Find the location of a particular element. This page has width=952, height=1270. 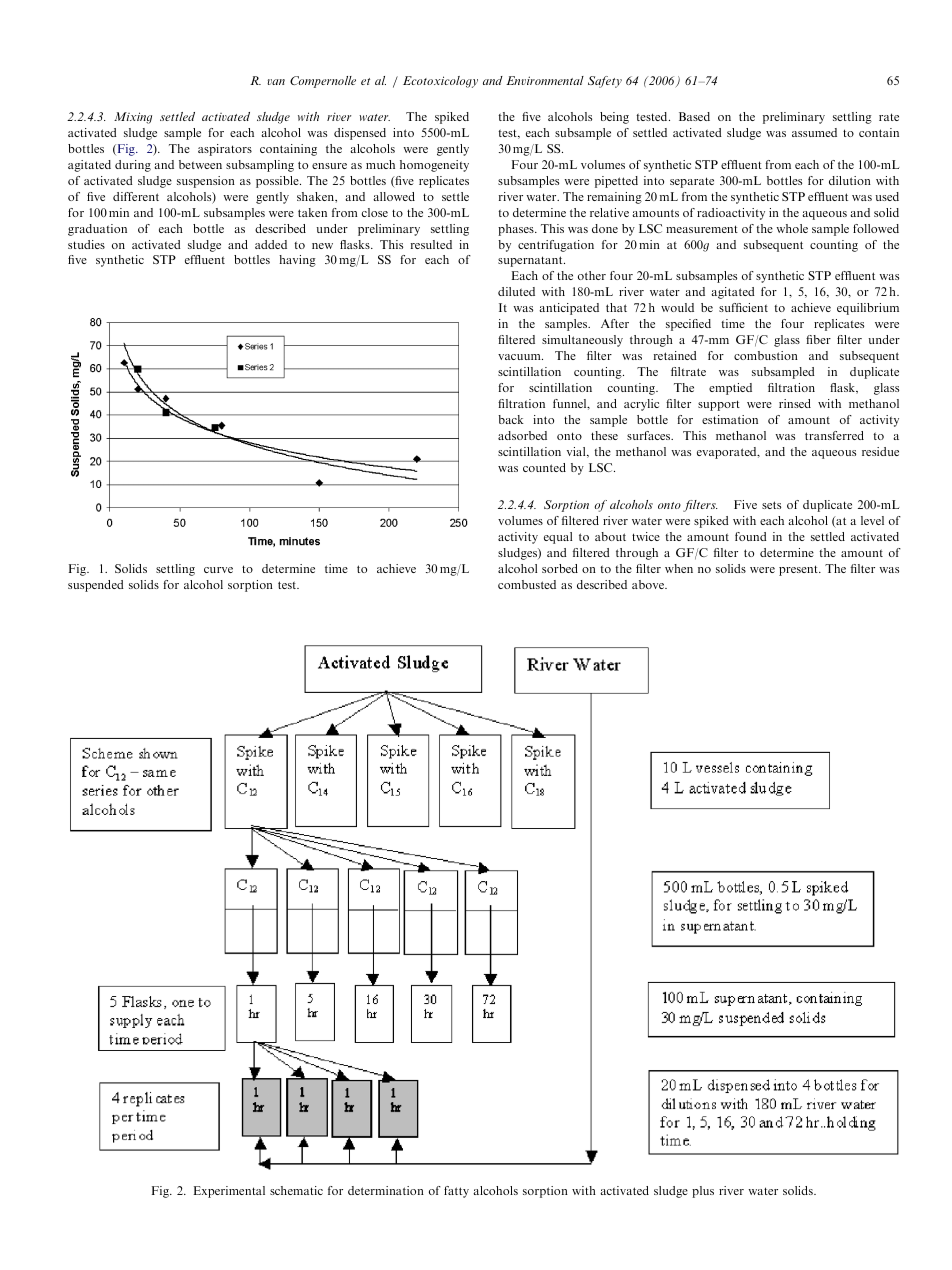

counted is located at coordinates (544, 467).
